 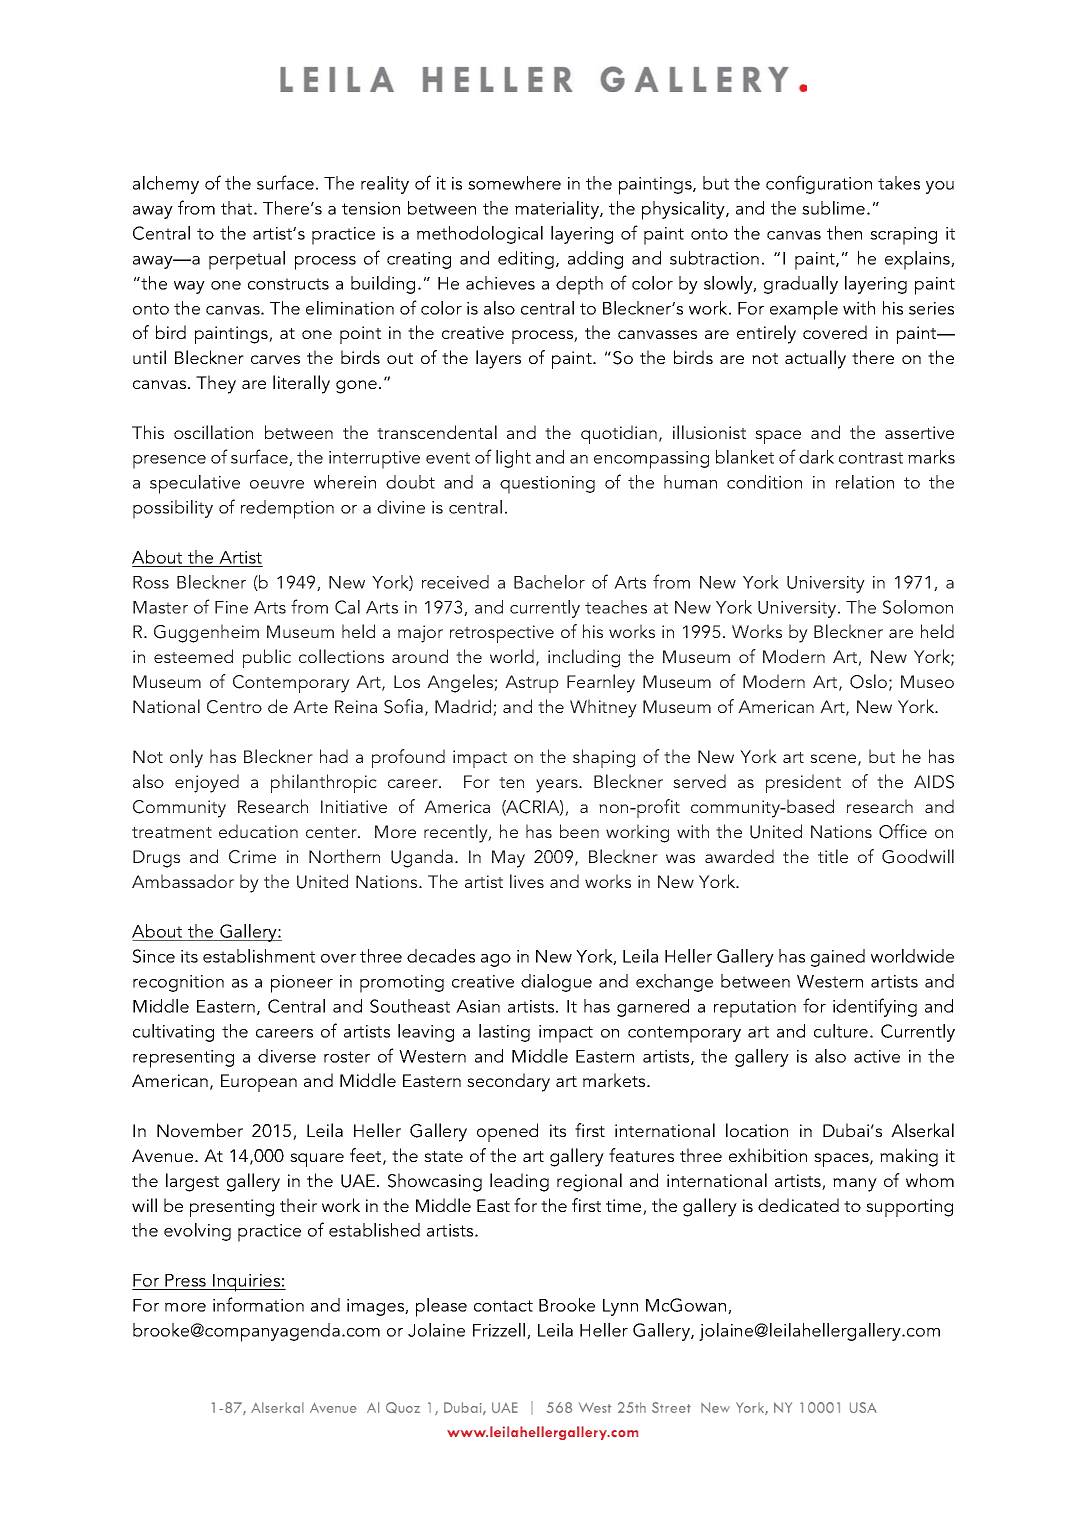 I want to click on contact, so click(x=503, y=1306).
